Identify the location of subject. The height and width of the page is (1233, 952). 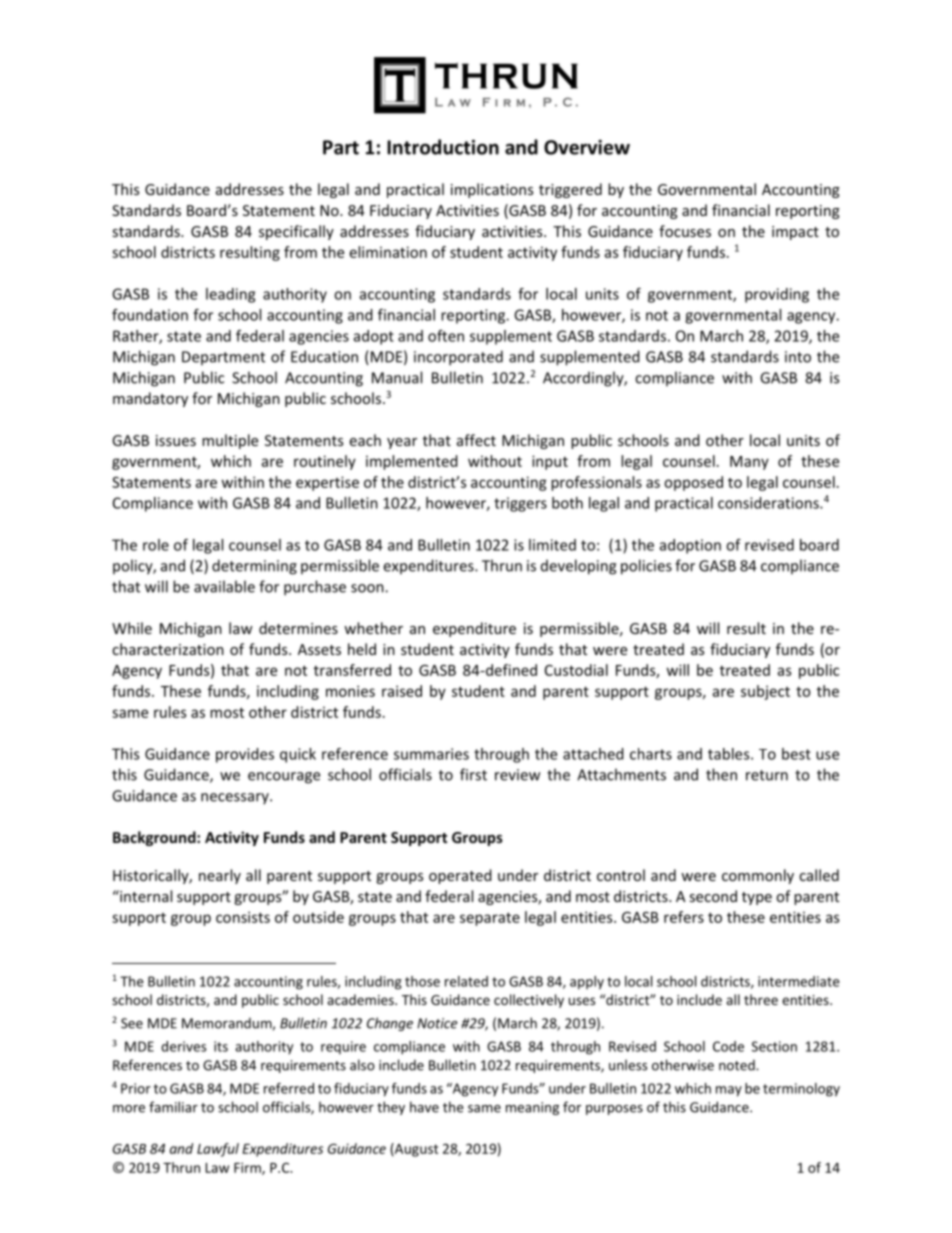
(765, 692).
